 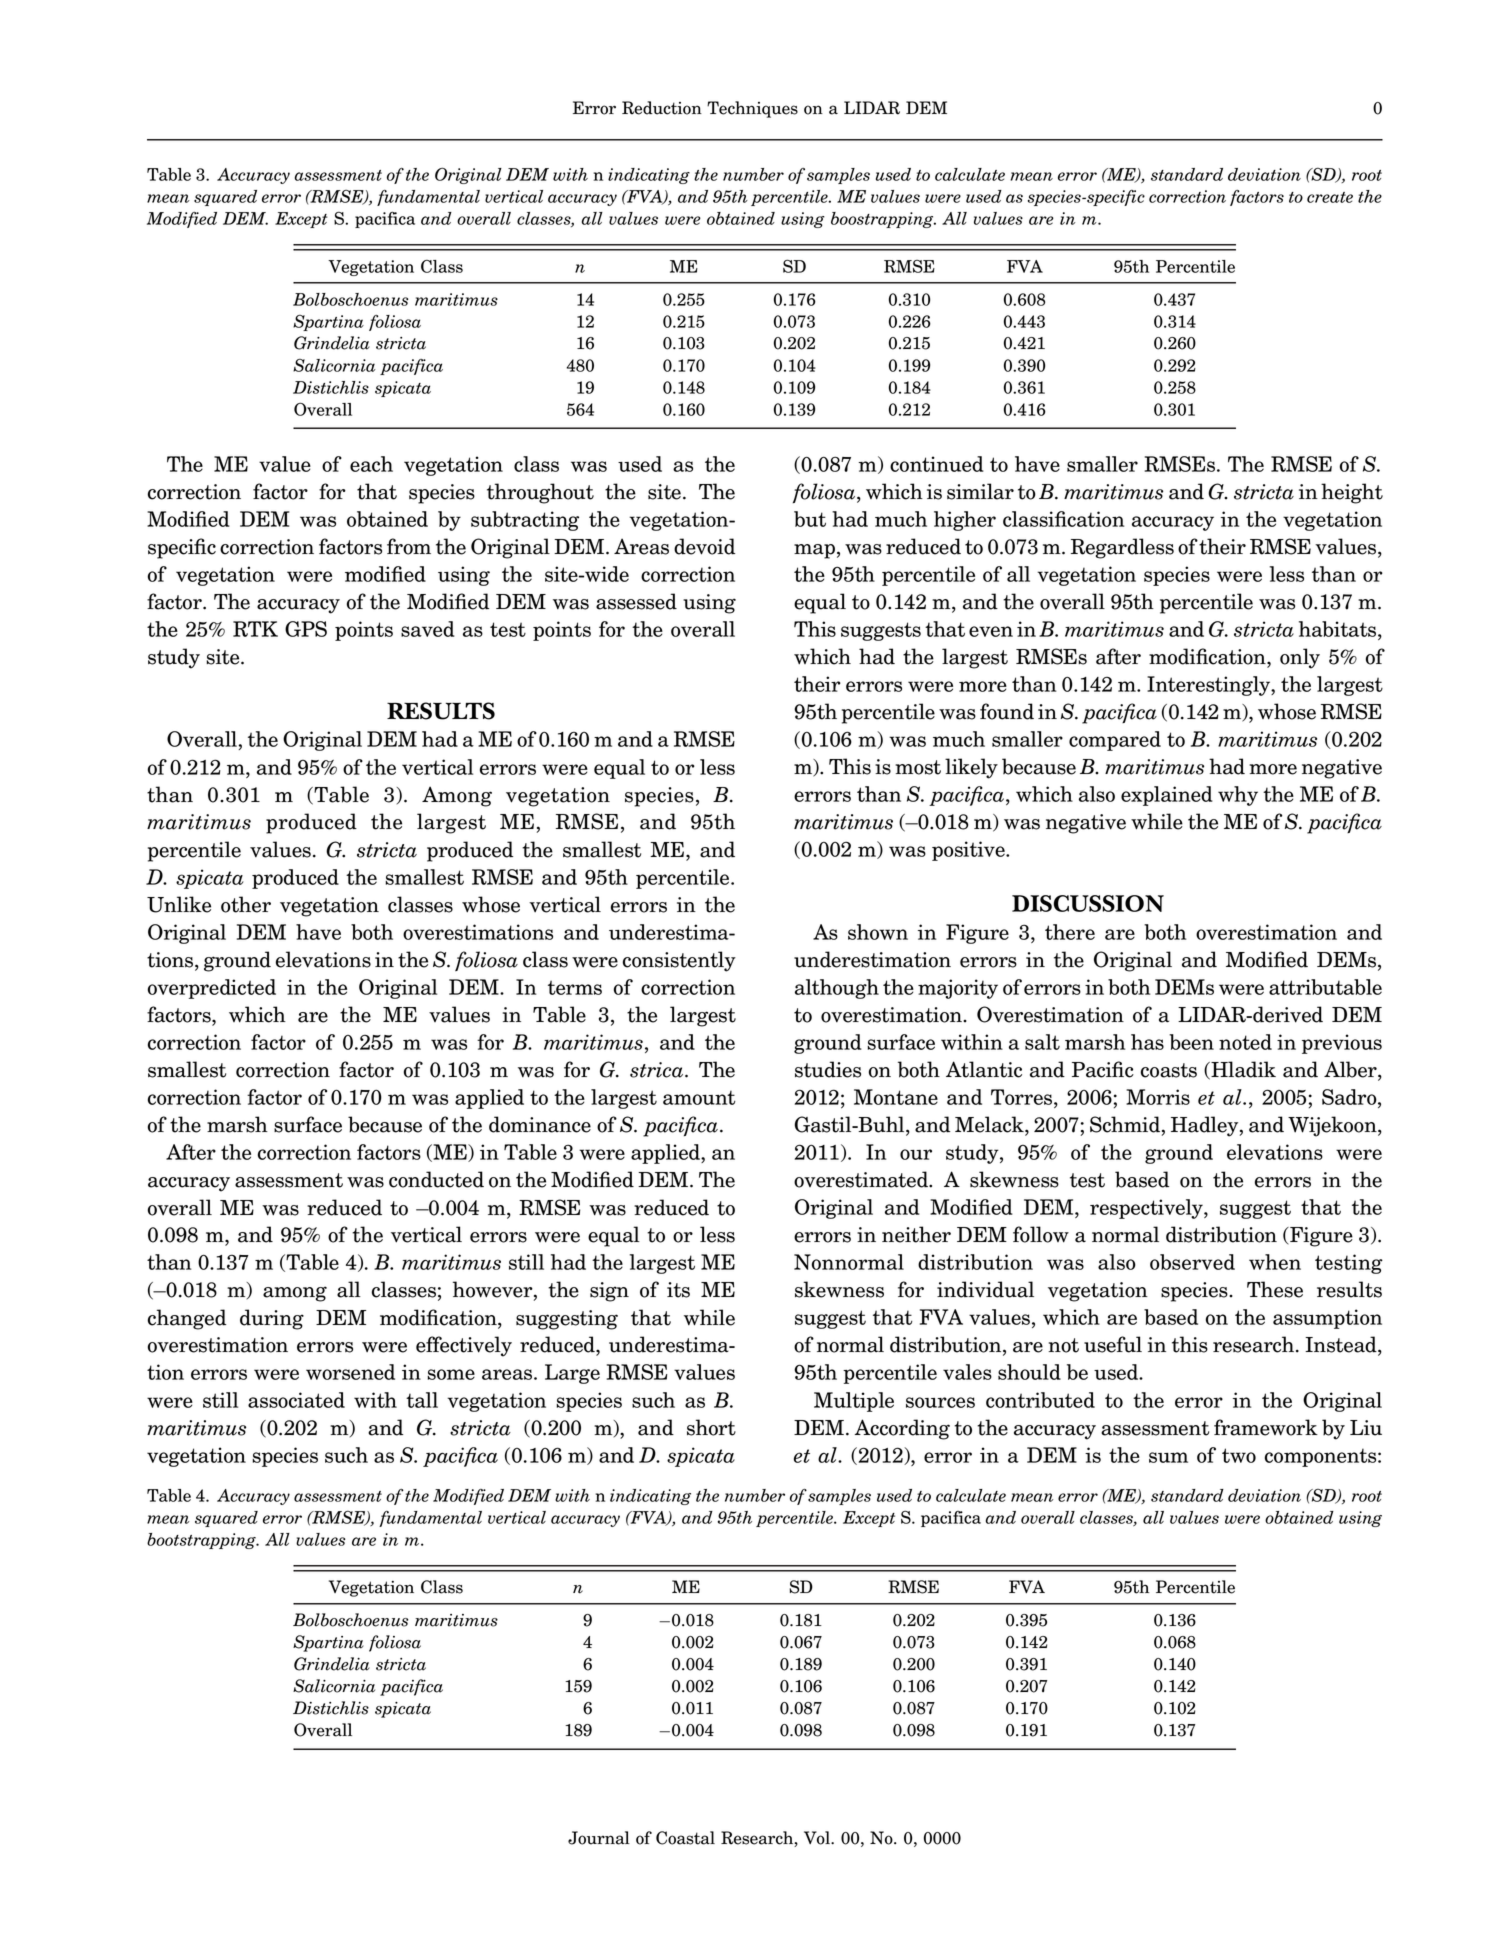 I want to click on habitats, so click(x=1337, y=629).
